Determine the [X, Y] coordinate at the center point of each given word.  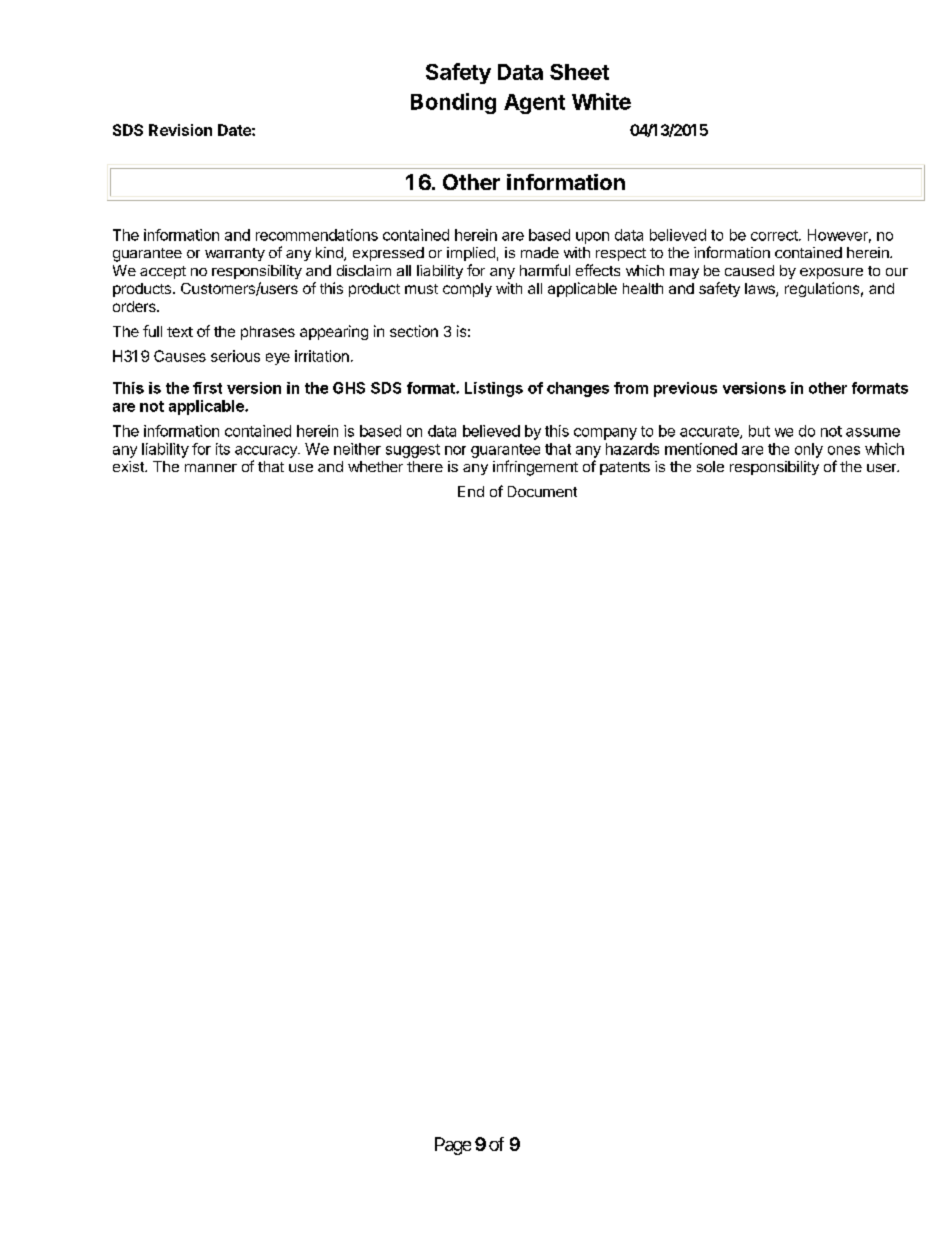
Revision [180, 130]
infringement [535, 468]
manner [211, 468]
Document [542, 491]
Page [453, 1146]
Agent [534, 104]
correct [775, 235]
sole [710, 466]
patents [625, 468]
